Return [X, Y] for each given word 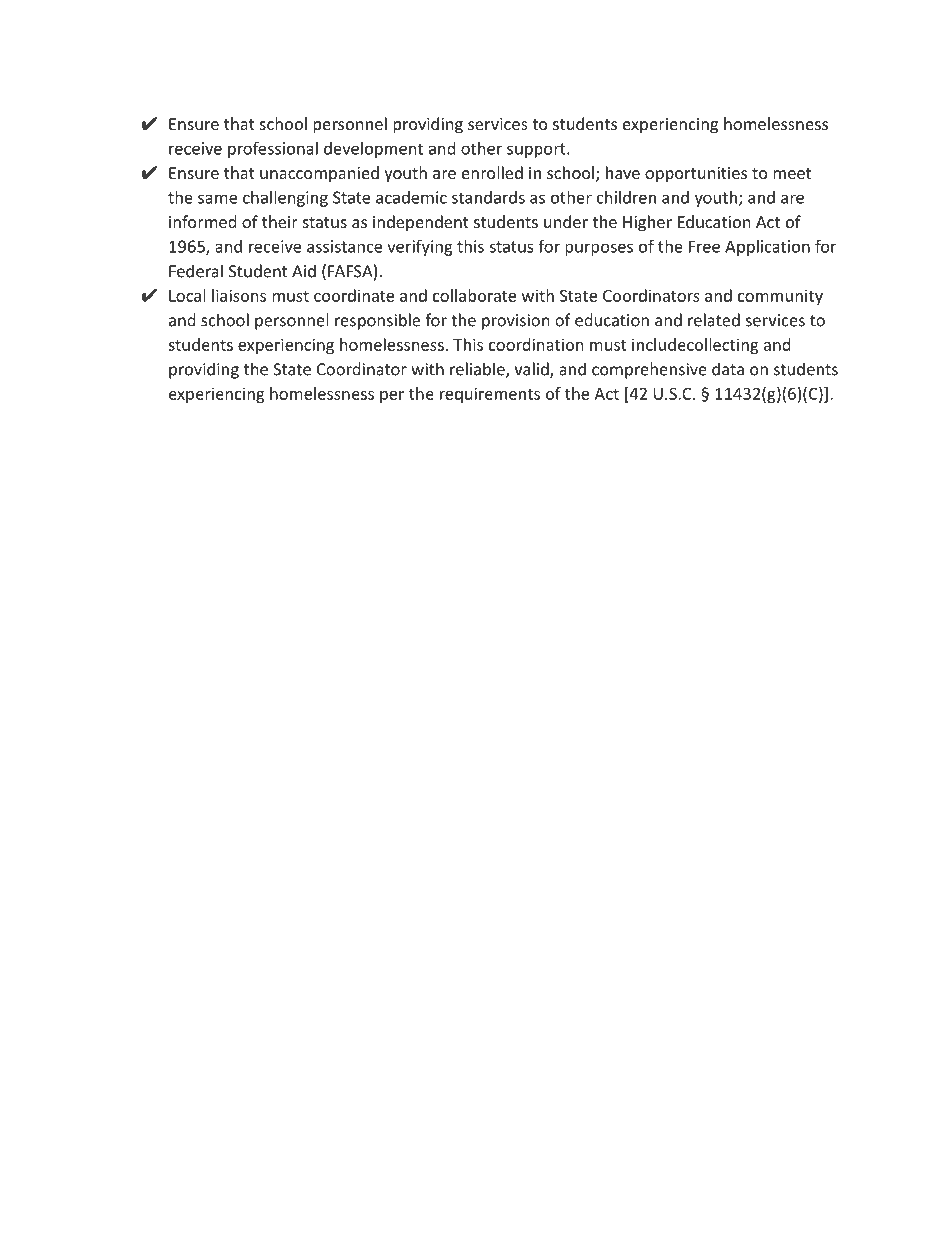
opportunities [696, 175]
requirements [490, 395]
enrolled [492, 172]
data [728, 369]
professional [273, 149]
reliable [478, 370]
